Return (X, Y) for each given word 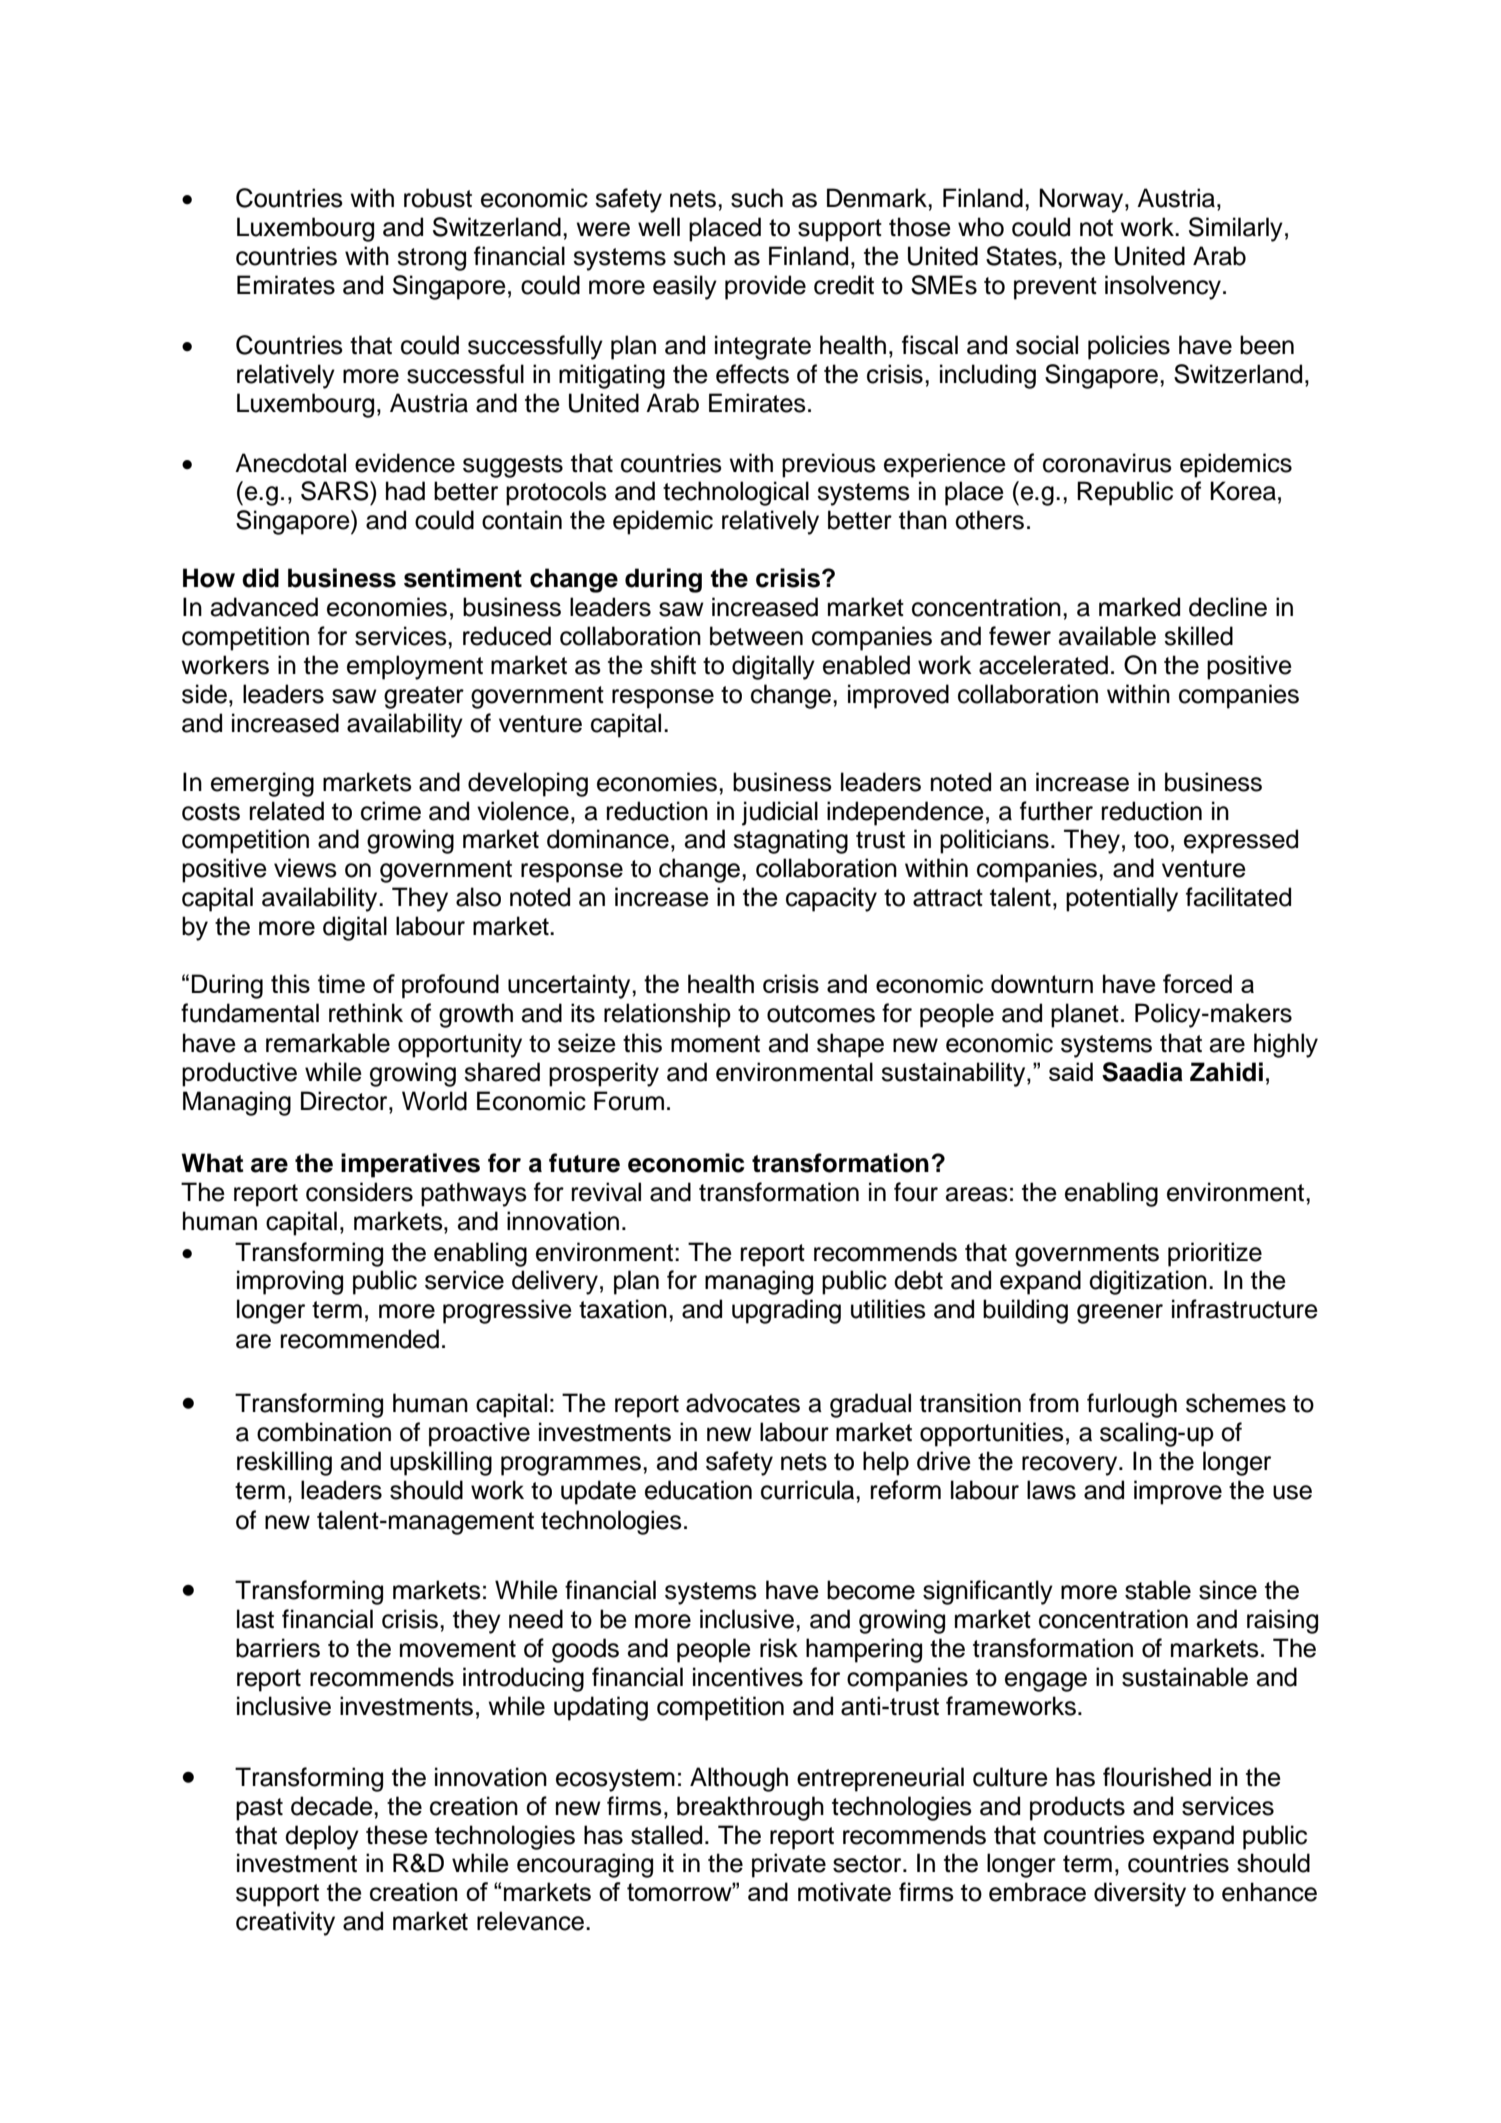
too (1151, 840)
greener (1120, 1314)
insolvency (1163, 287)
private (789, 1865)
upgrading (786, 1311)
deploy (322, 1837)
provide (765, 287)
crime (391, 811)
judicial (780, 813)
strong (431, 259)
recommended (360, 1339)
